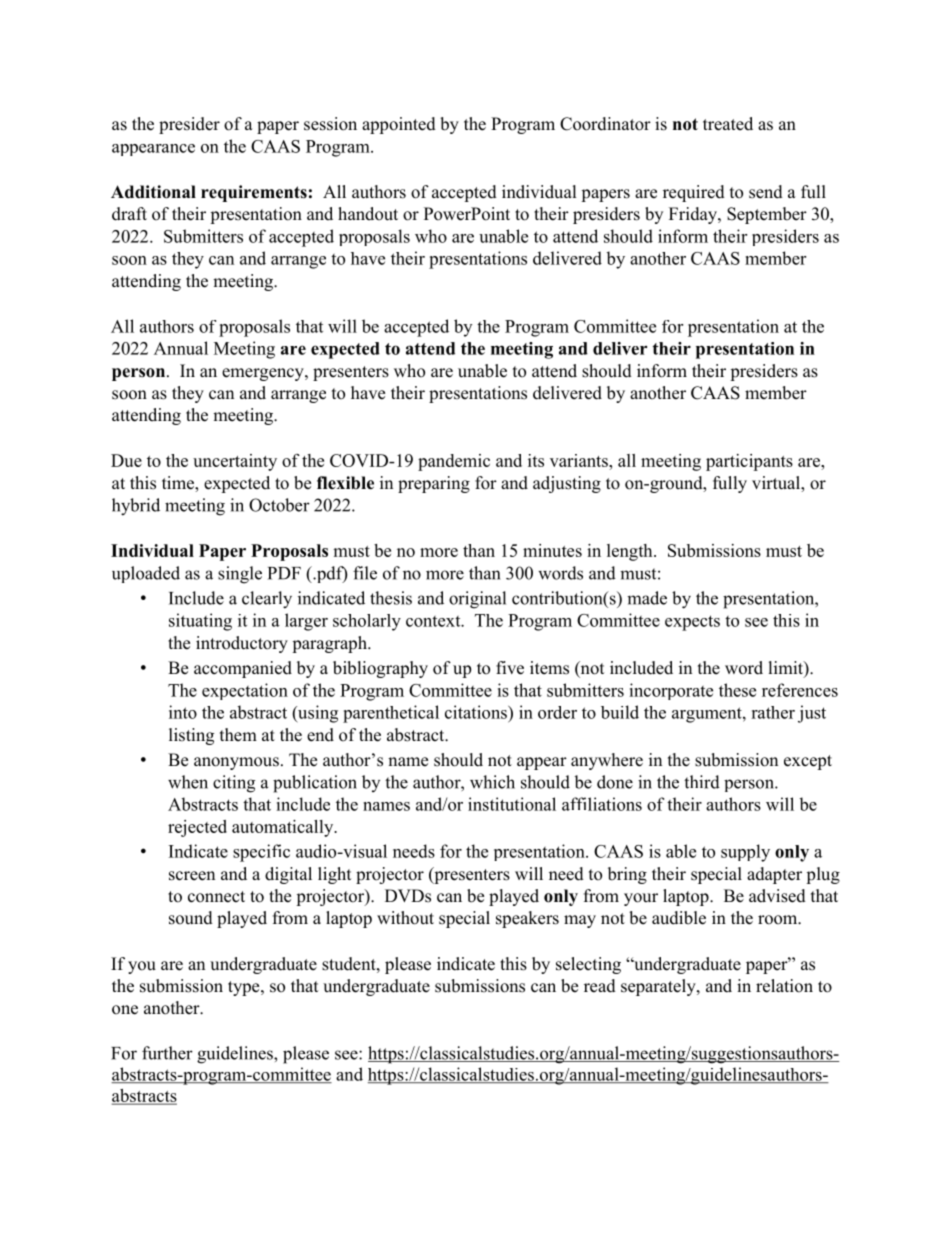  I want to click on read, so click(600, 986).
